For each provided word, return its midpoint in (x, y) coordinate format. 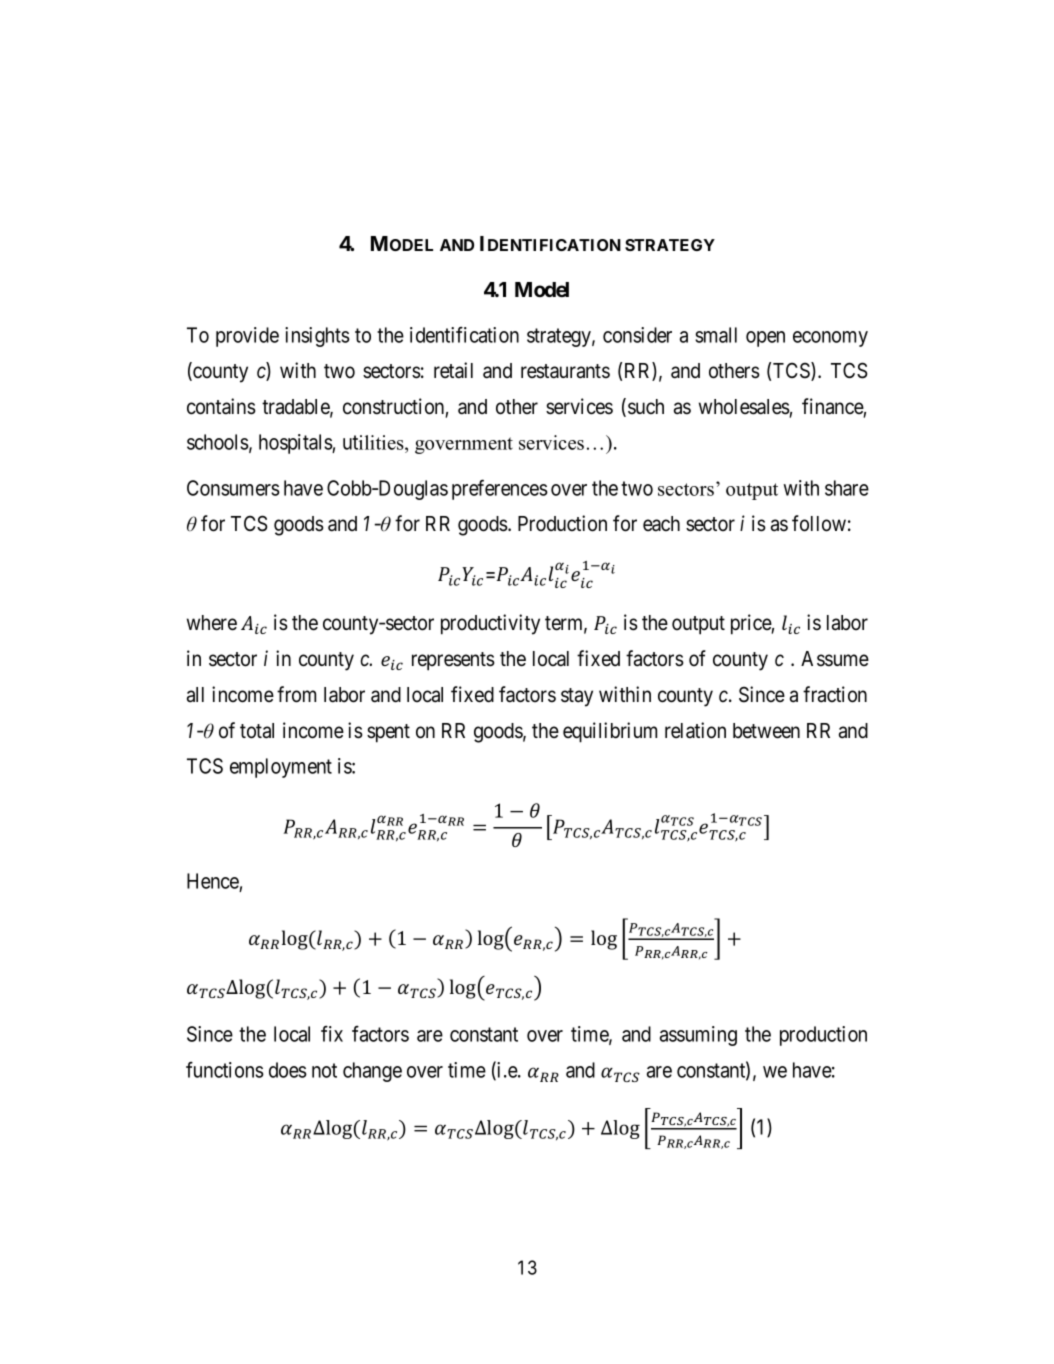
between (766, 731)
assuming (698, 1036)
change (372, 1072)
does (288, 1070)
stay (577, 697)
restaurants (565, 371)
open (765, 339)
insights (317, 337)
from (296, 694)
